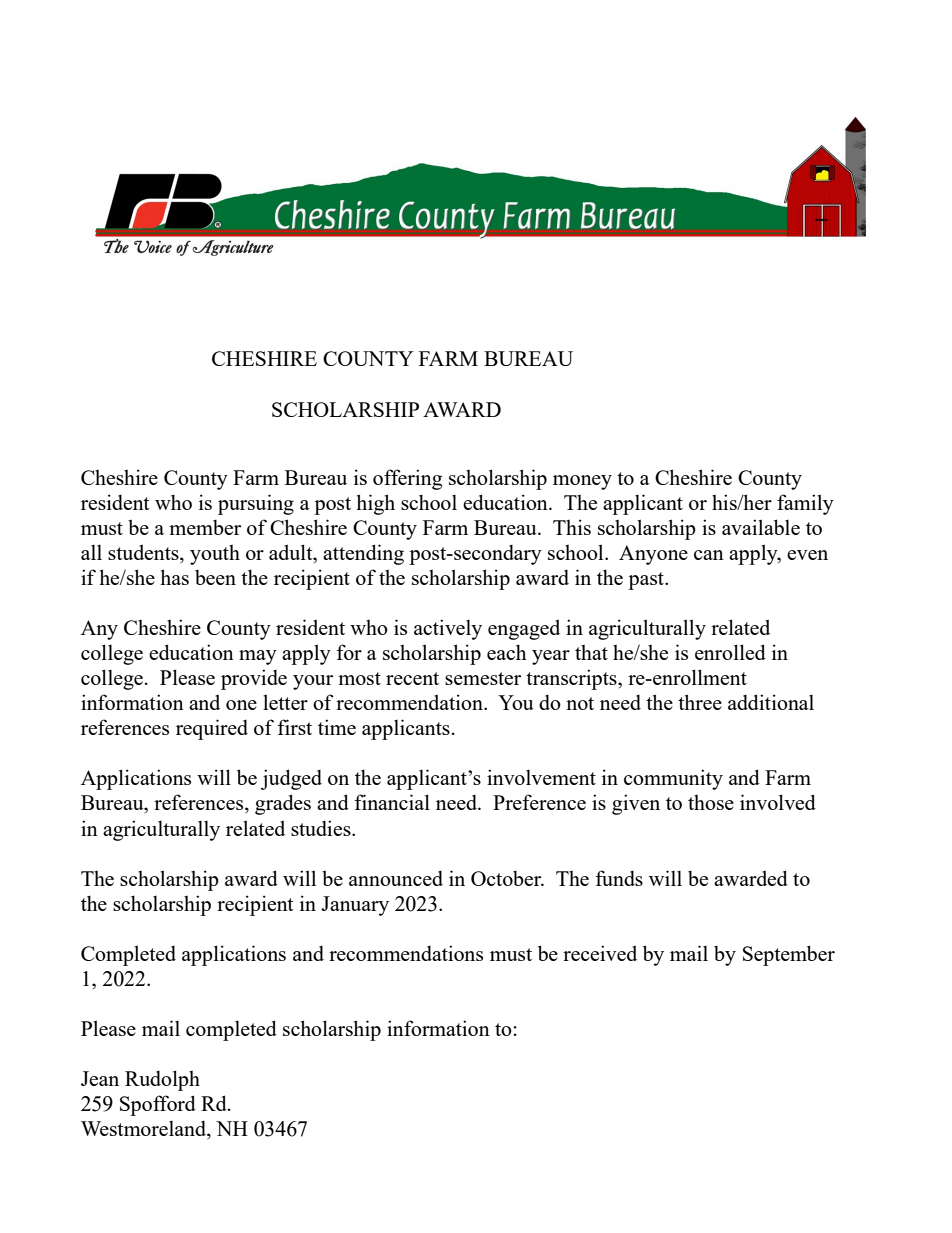 This screenshot has width=952, height=1233. What do you see at coordinates (291, 779) in the screenshot?
I see `judged` at bounding box center [291, 779].
